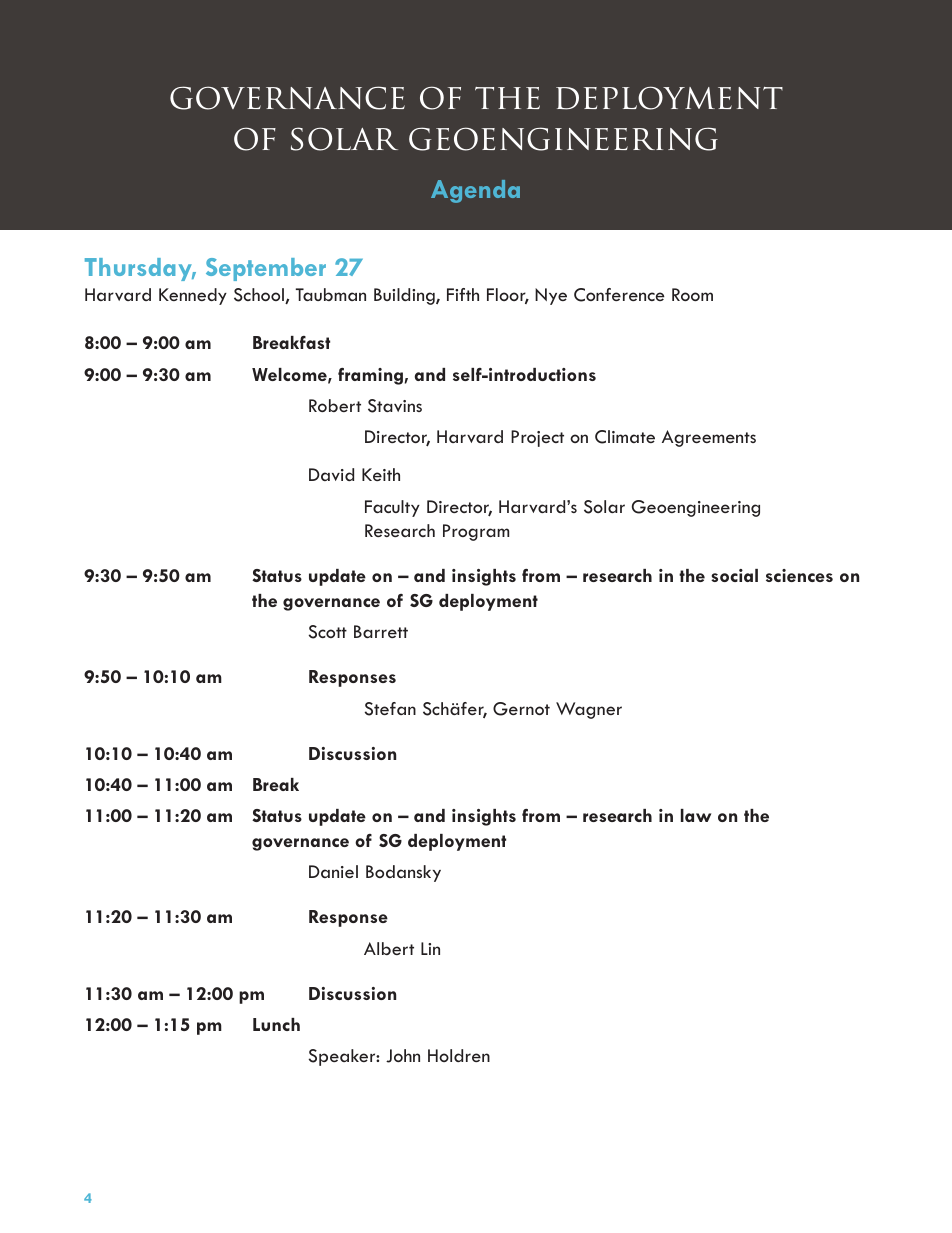 The width and height of the screenshot is (952, 1233). What do you see at coordinates (537, 438) in the screenshot?
I see `Project` at bounding box center [537, 438].
